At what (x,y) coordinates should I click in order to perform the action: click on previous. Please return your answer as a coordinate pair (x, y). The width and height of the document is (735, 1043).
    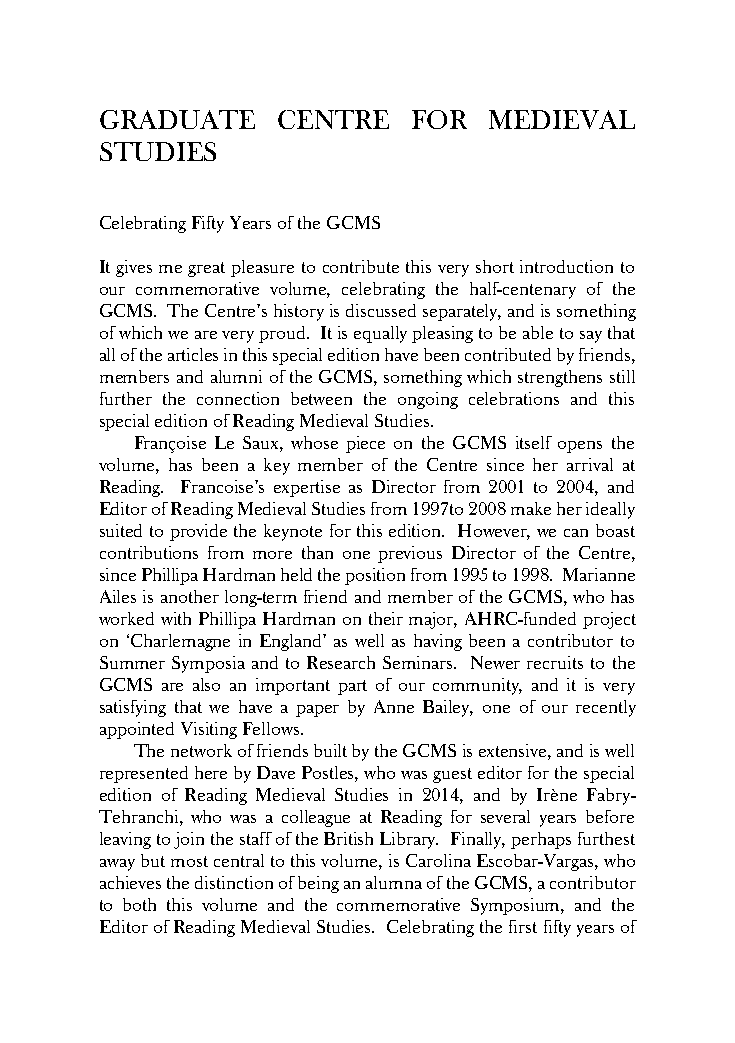
    Looking at the image, I should click on (410, 554).
